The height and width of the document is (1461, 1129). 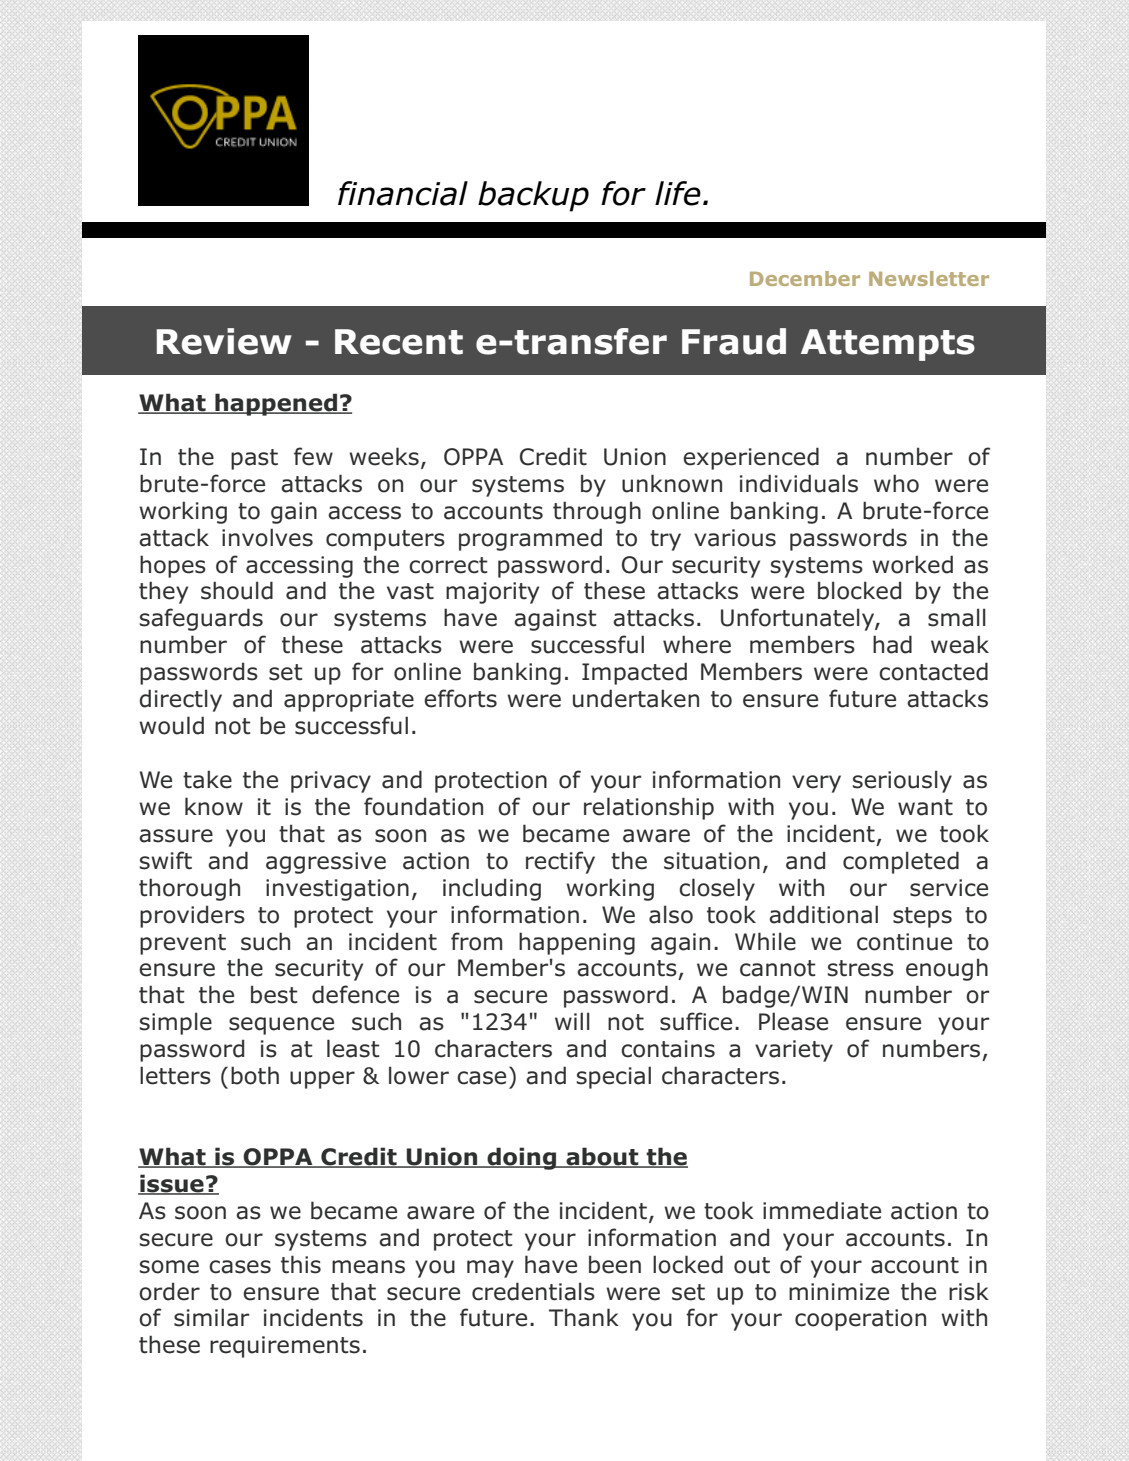 I want to click on best, so click(x=274, y=994).
